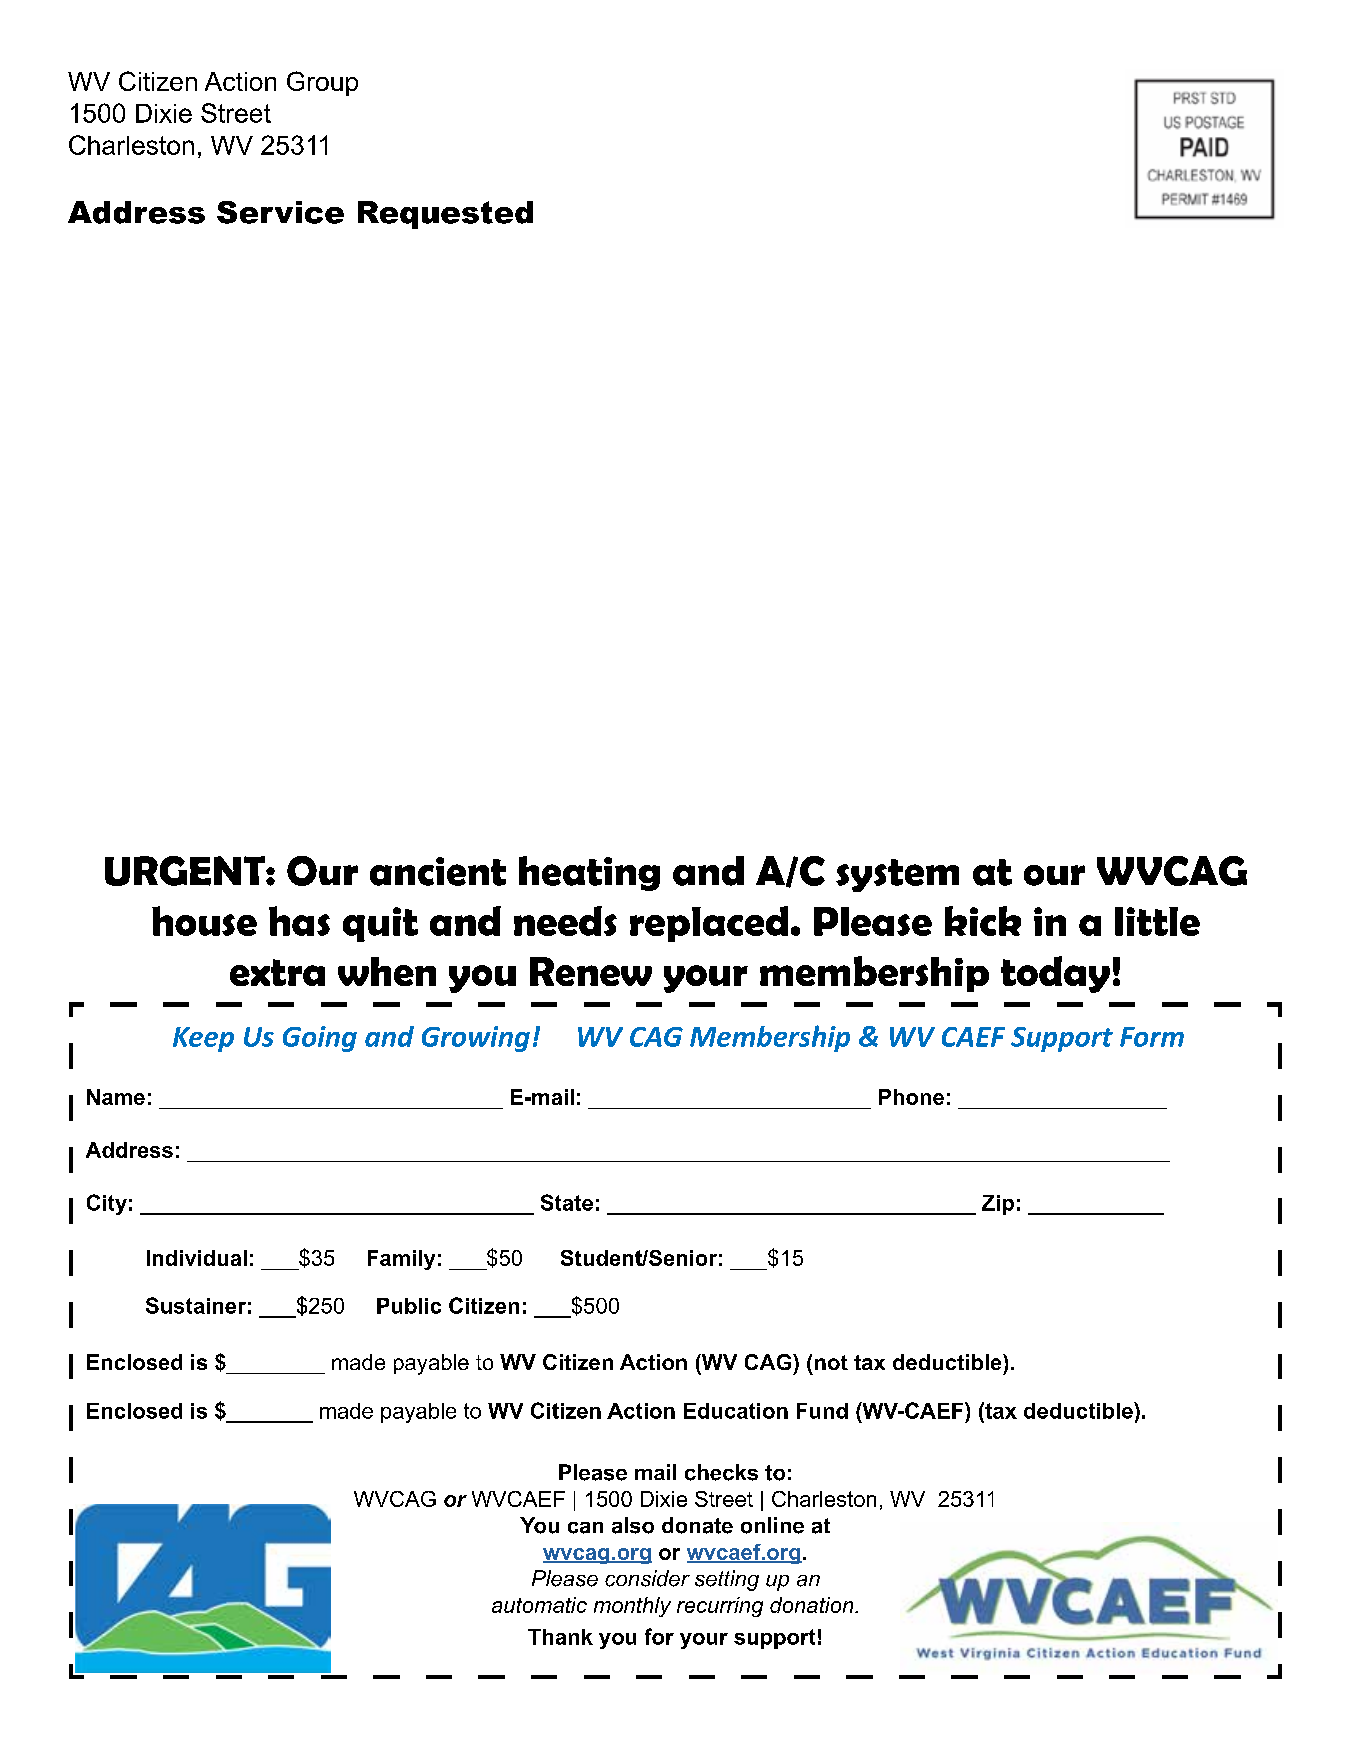 This document has height=1748, width=1351. Describe the element at coordinates (647, 1578) in the document. I see `consider` at that location.
